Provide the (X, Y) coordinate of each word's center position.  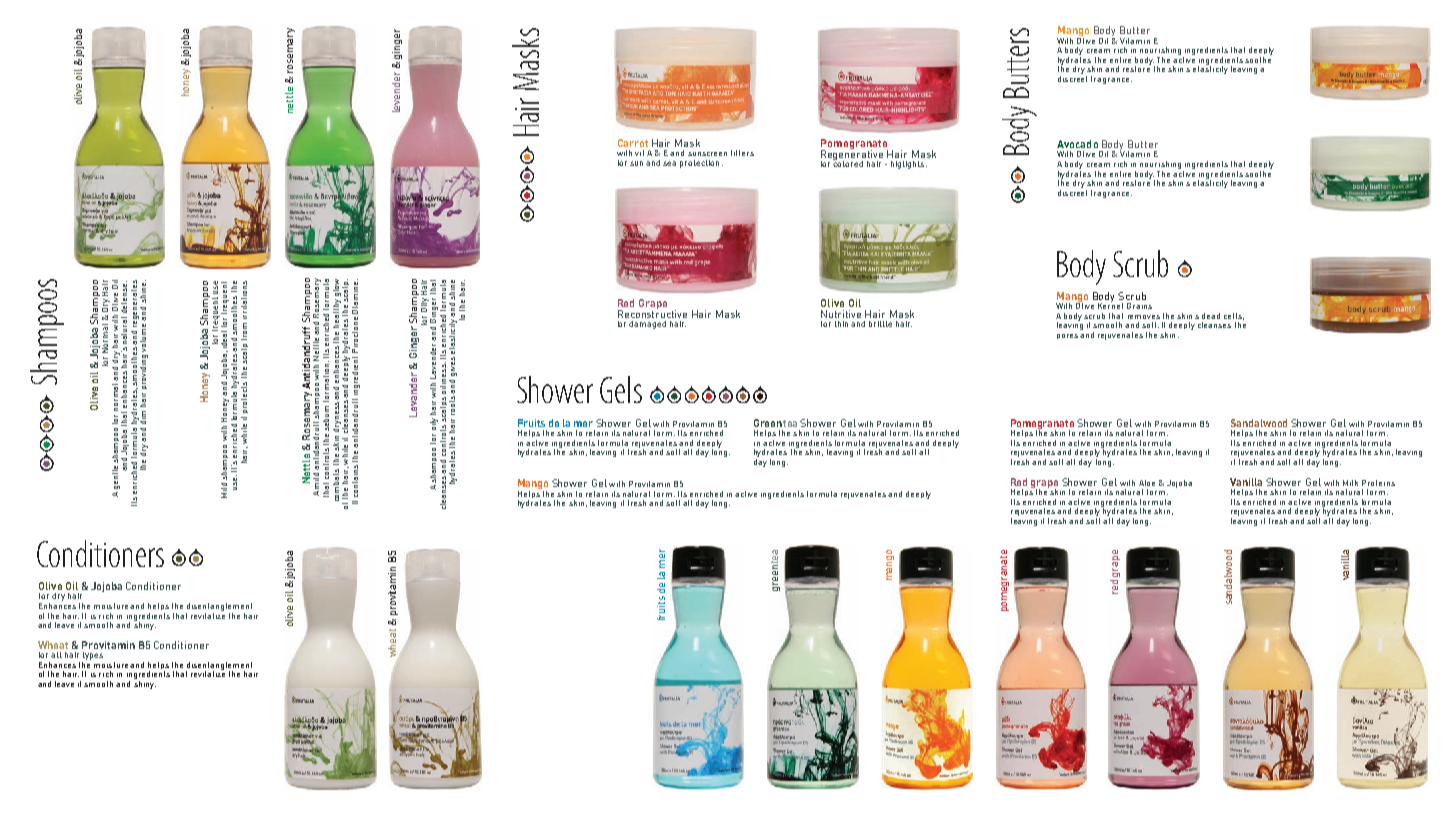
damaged (647, 325)
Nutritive (841, 314)
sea (669, 163)
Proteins (1378, 483)
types (92, 657)
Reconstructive (652, 312)
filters (742, 153)
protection (699, 164)
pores (1067, 336)
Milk (1350, 483)
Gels (621, 389)
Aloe (1147, 483)
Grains (1139, 306)
